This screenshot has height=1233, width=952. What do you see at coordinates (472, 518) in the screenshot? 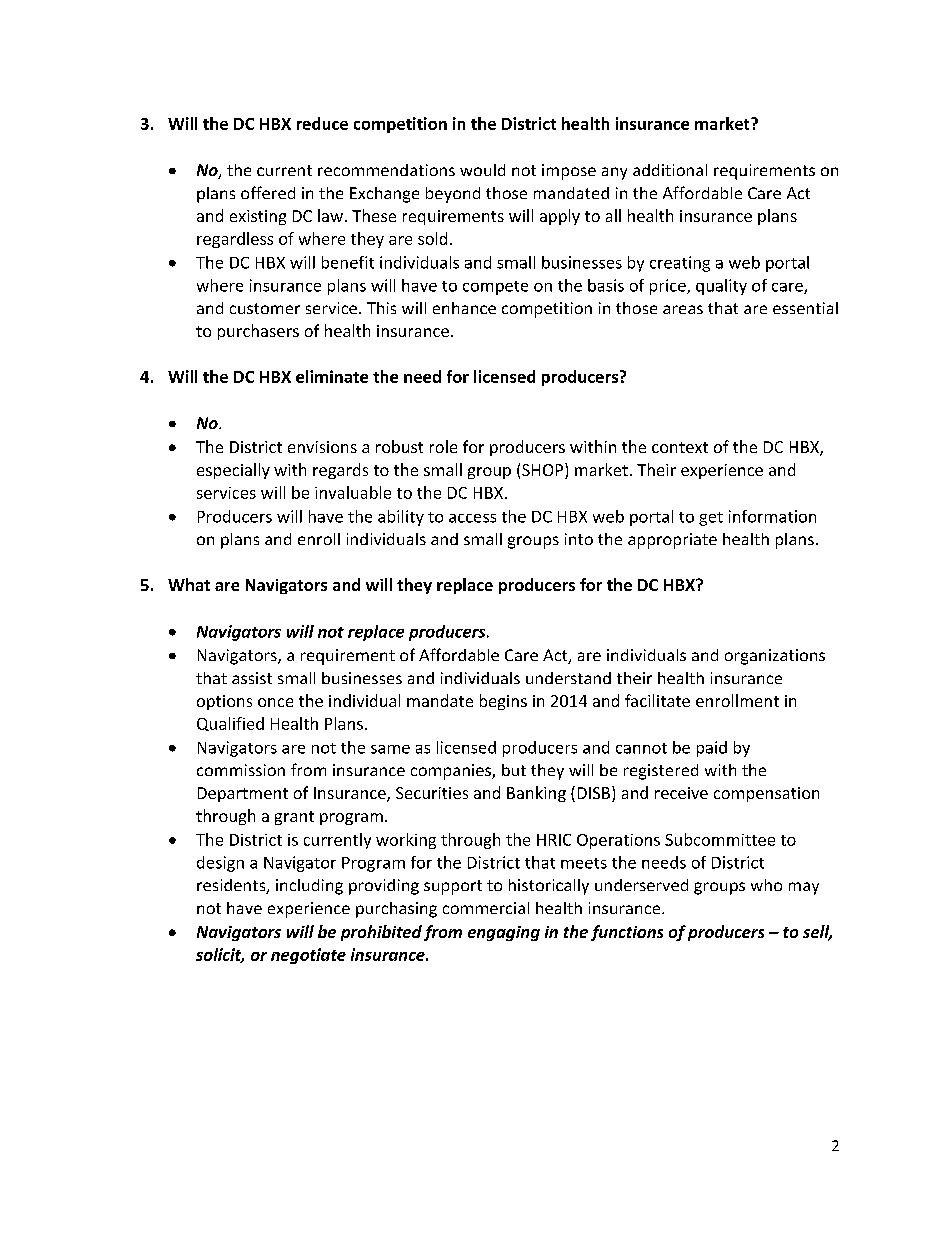
I see `access` at bounding box center [472, 518].
